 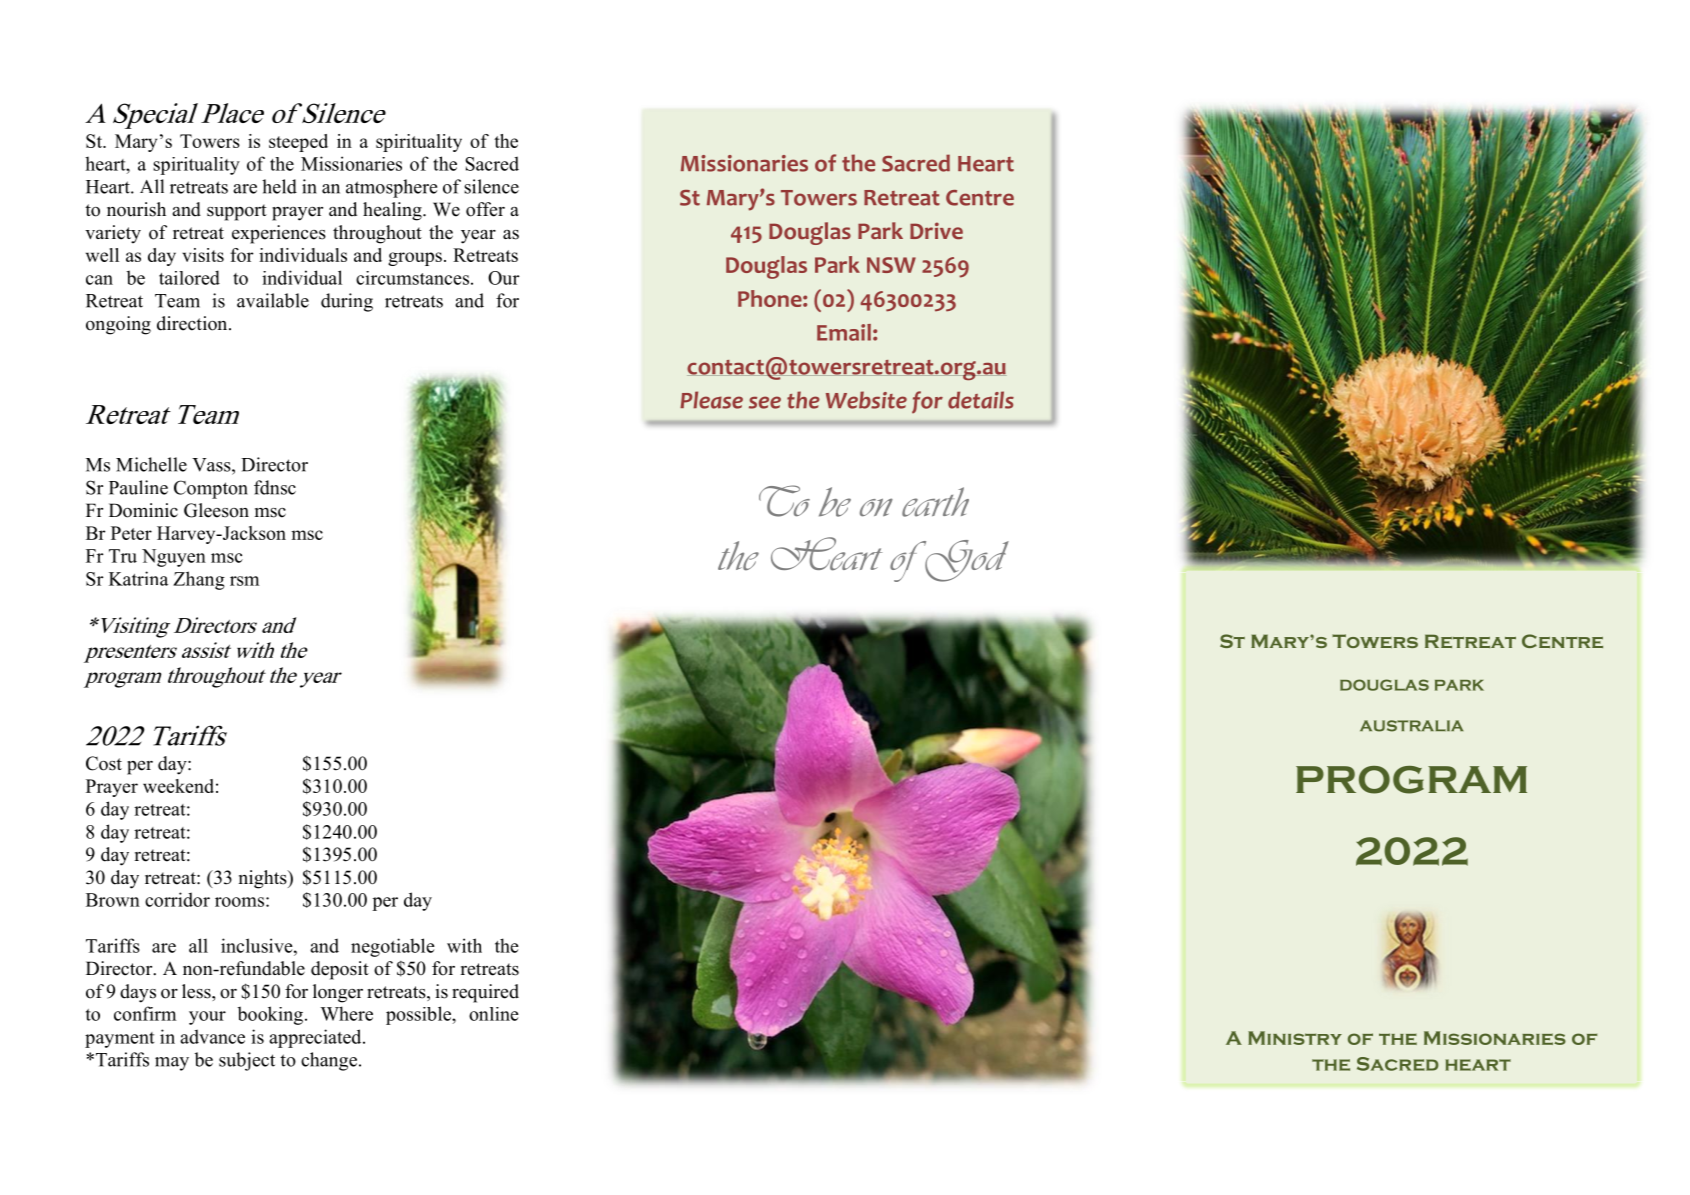 I want to click on held, so click(x=279, y=186).
